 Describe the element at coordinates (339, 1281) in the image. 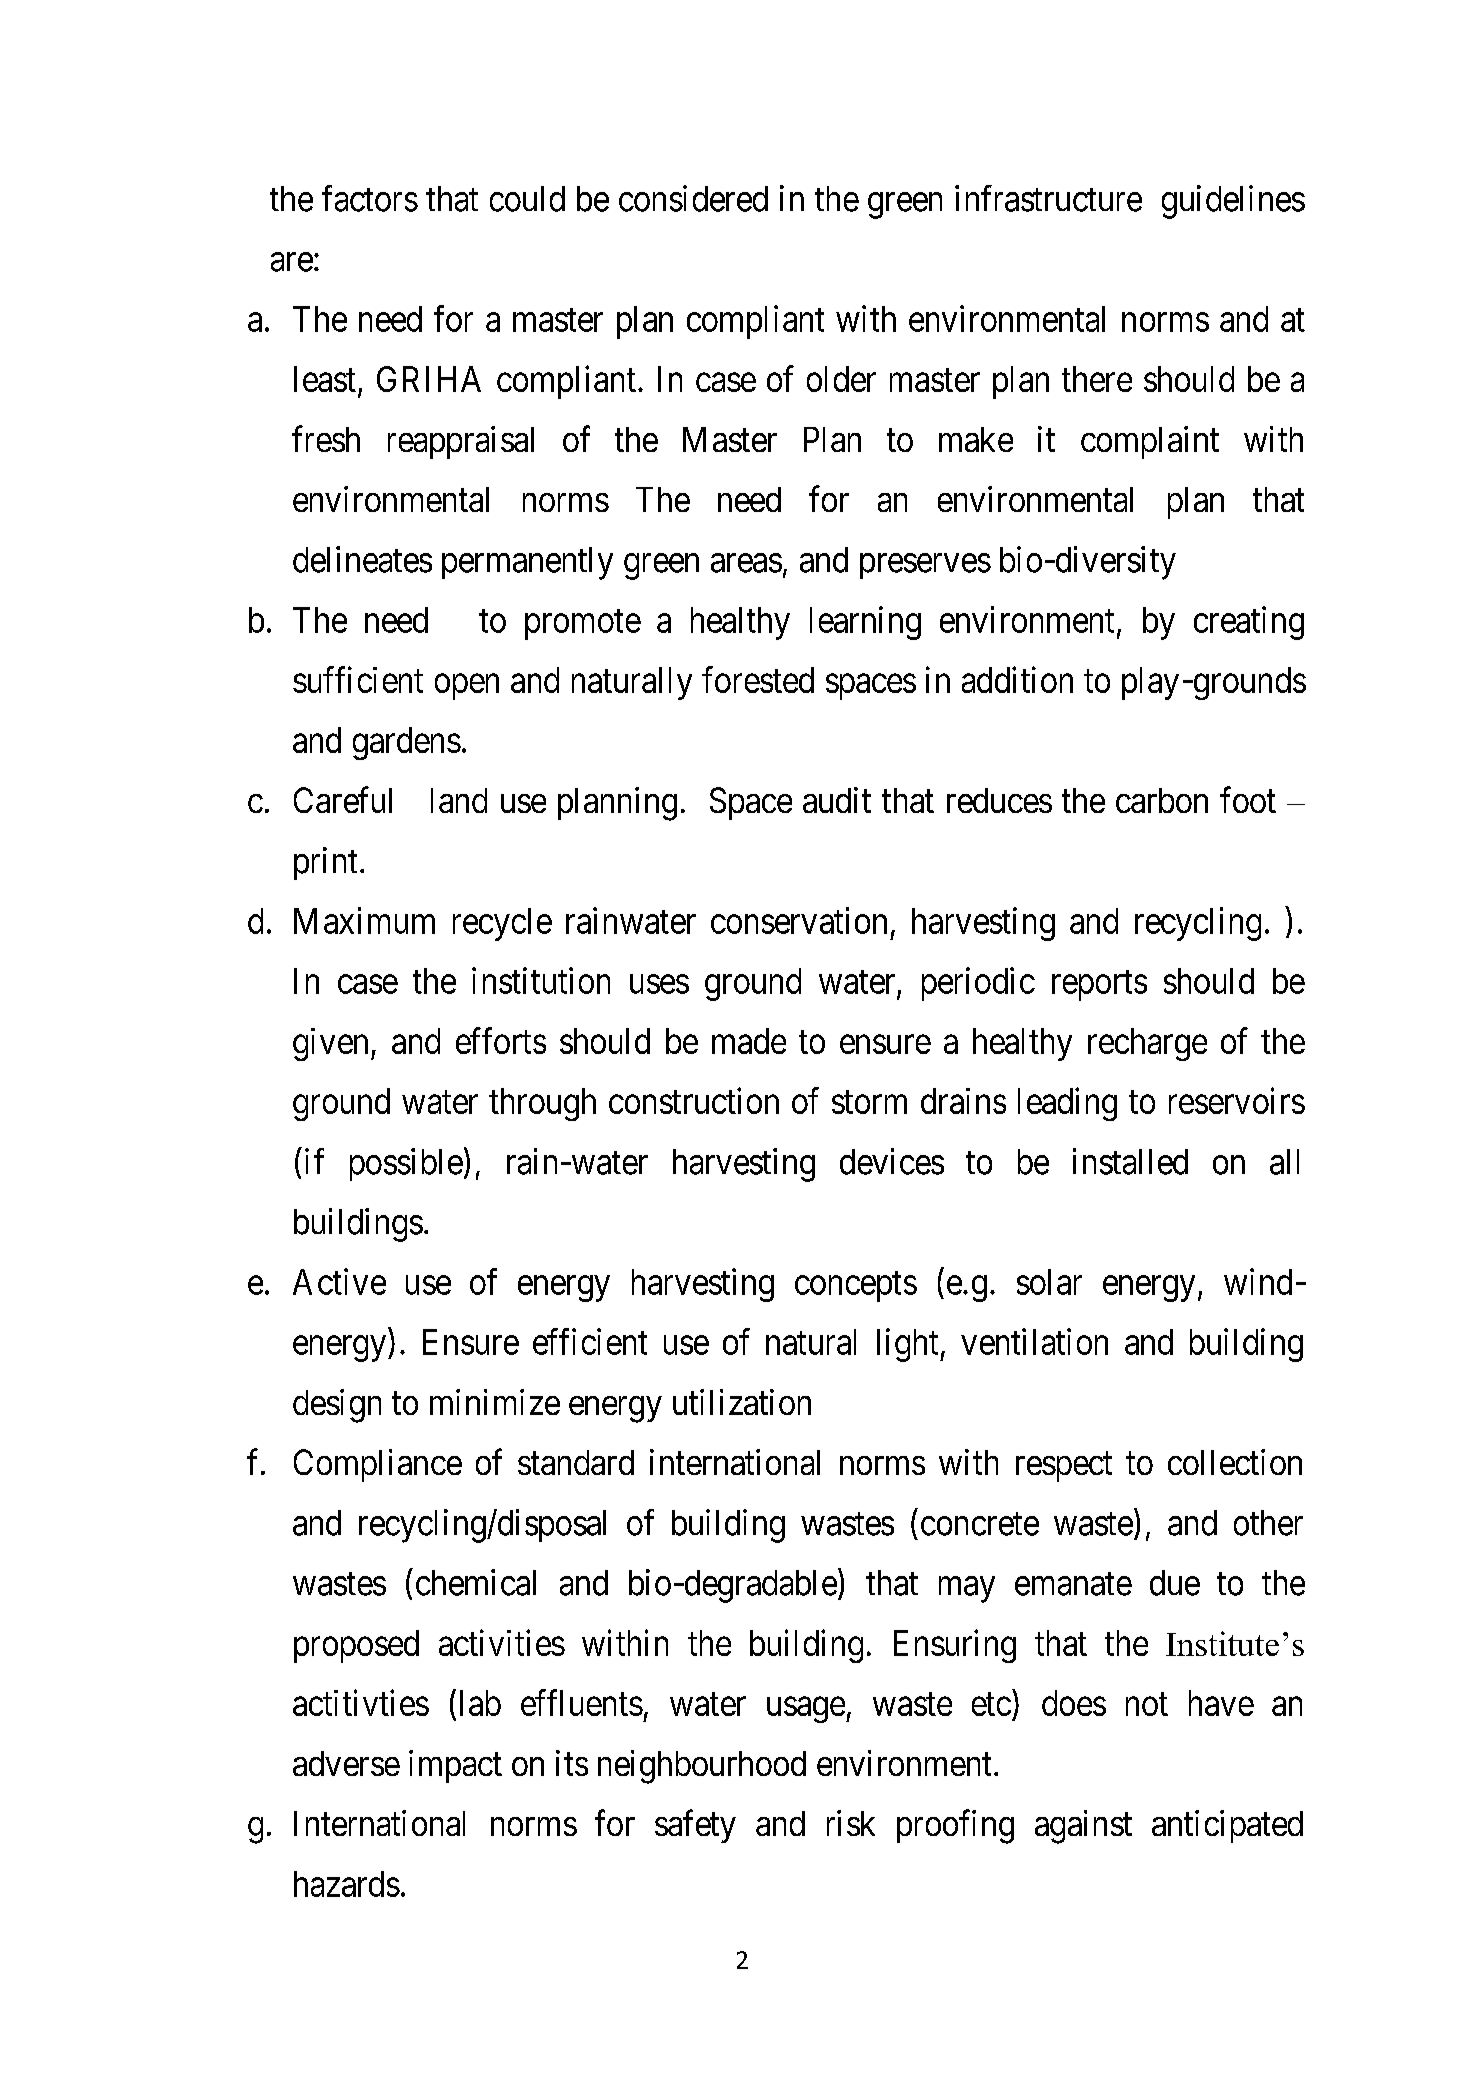

I see `Active` at that location.
